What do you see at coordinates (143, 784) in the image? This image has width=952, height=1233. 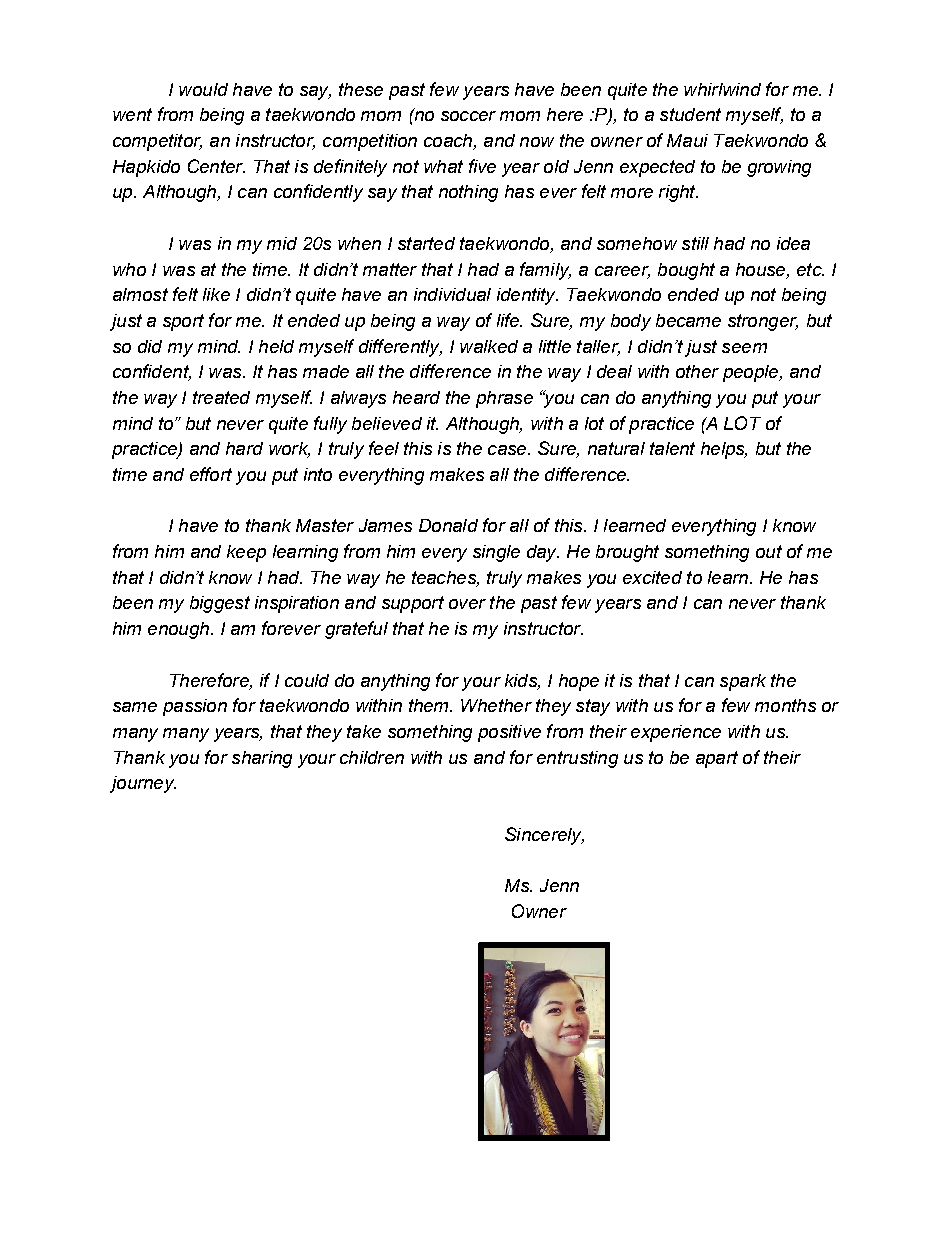 I see `journey` at bounding box center [143, 784].
